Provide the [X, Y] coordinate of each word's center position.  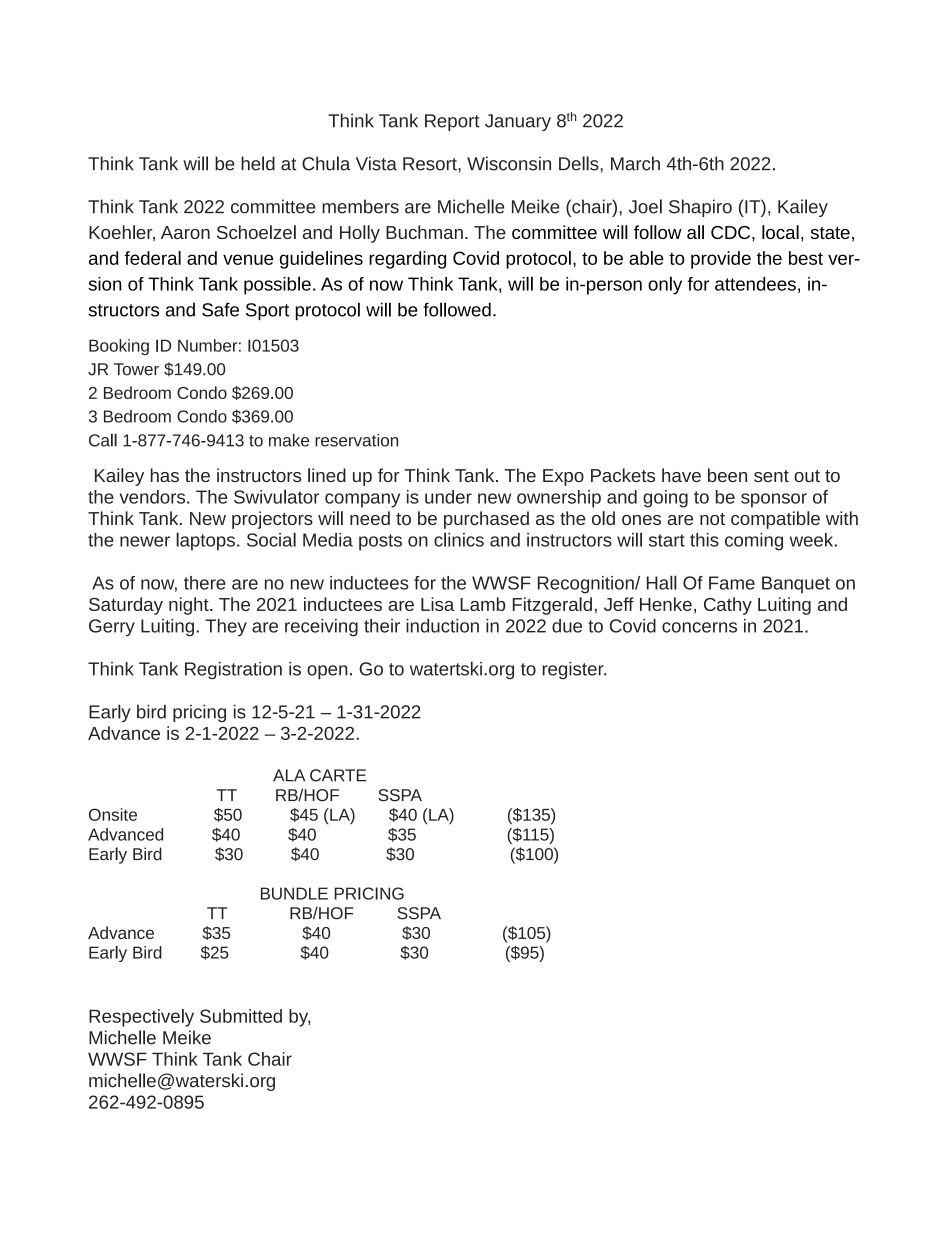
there [205, 583]
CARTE [338, 775]
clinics [459, 539]
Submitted [241, 1016]
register [574, 670]
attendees [755, 284]
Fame [732, 583]
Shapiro [700, 208]
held [258, 163]
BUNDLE [294, 893]
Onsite [113, 814]
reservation [356, 440]
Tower [136, 369]
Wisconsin [509, 163]
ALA [289, 775]
